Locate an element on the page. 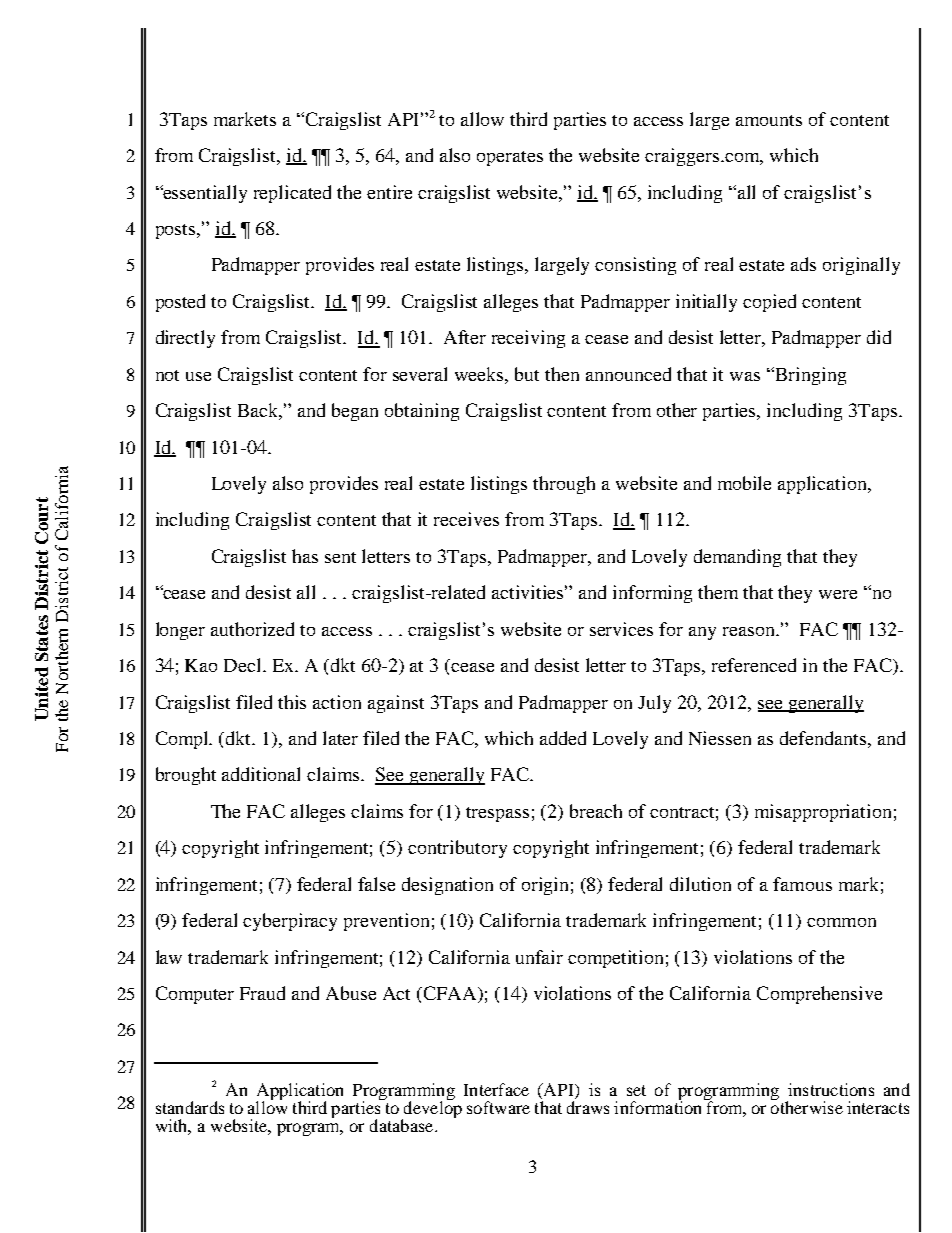  Interface is located at coordinates (496, 1089).
